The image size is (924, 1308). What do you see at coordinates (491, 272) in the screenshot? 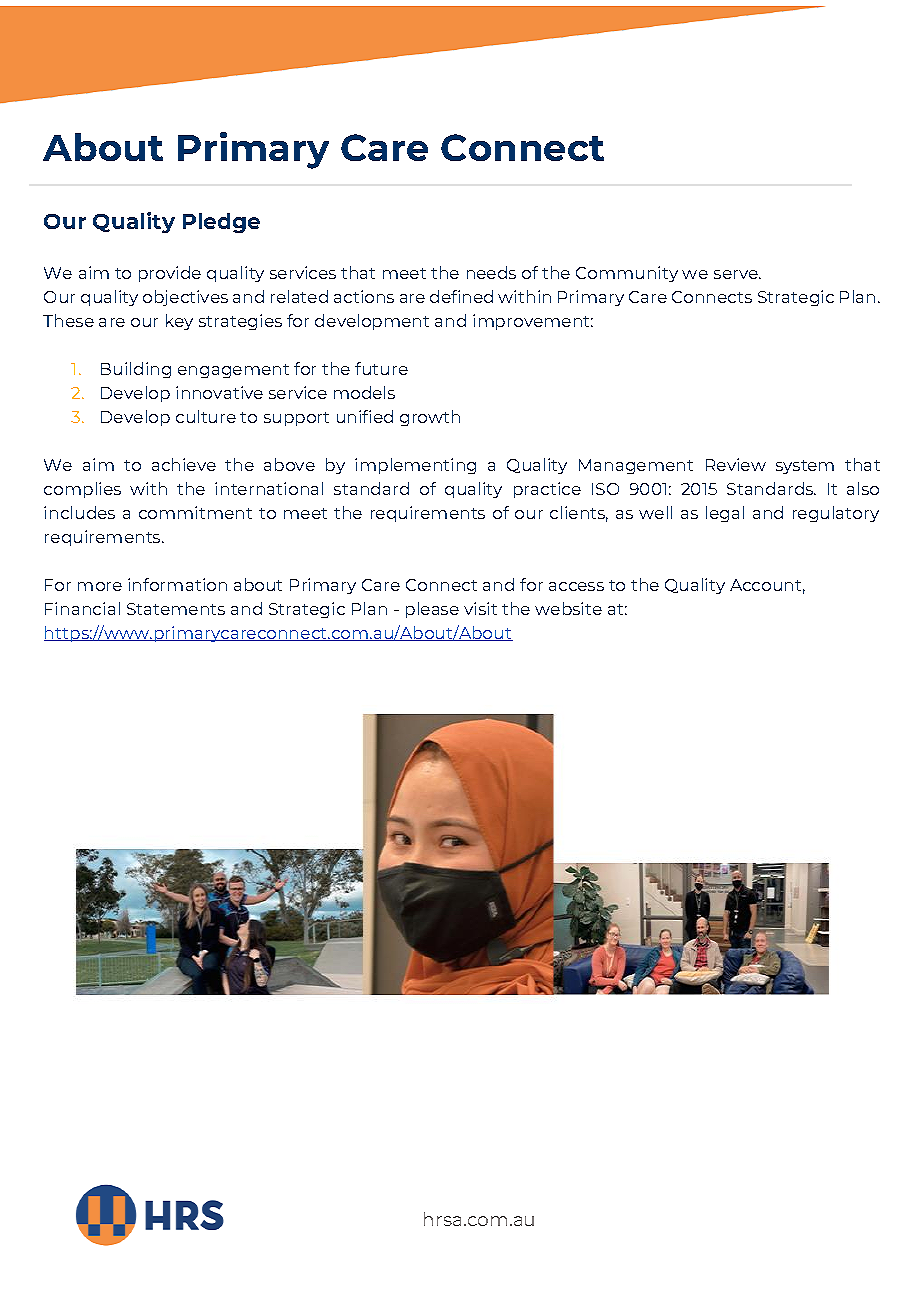
I see `needs` at bounding box center [491, 272].
